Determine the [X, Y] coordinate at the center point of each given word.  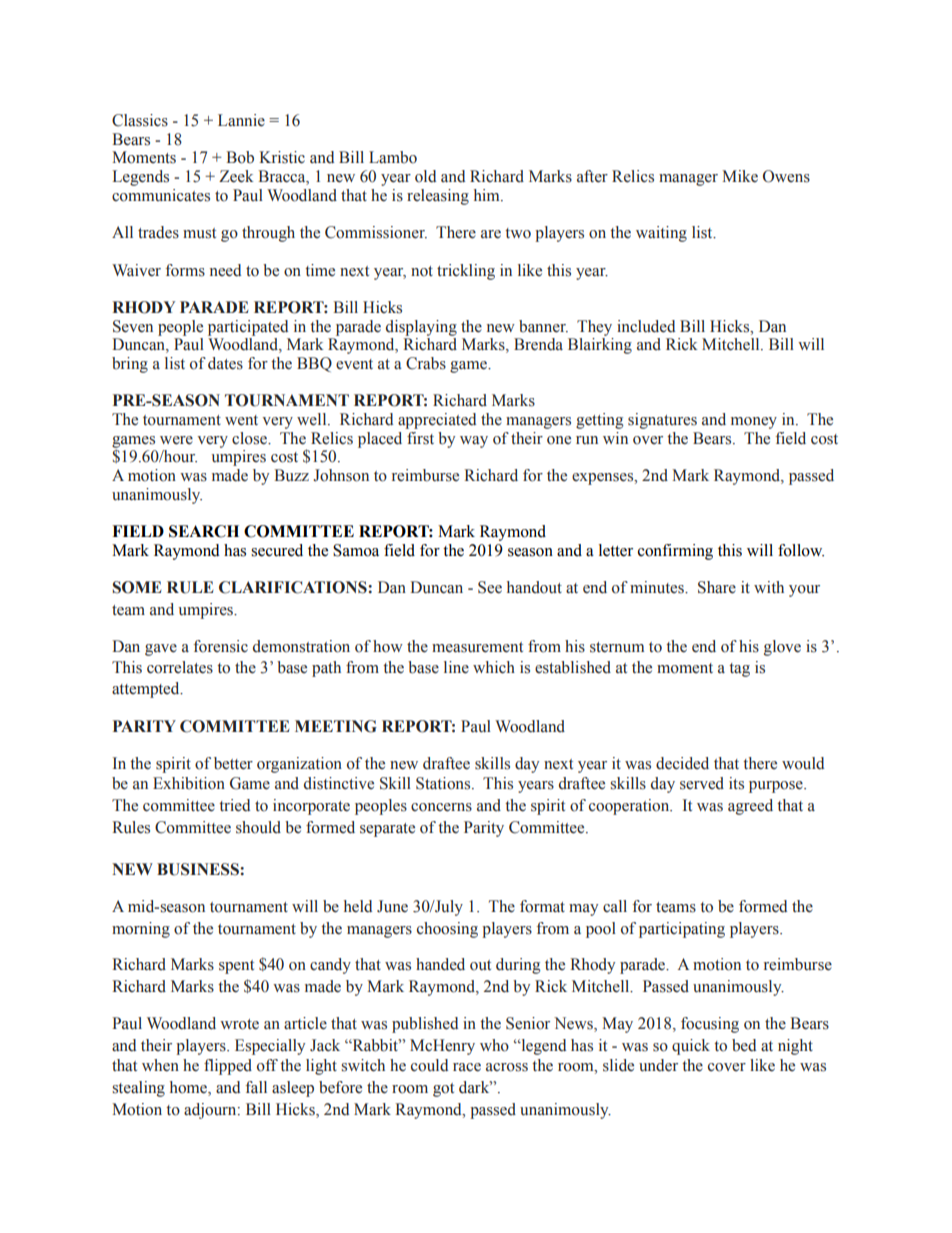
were [176, 440]
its [736, 783]
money [754, 423]
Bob [240, 157]
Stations [444, 783]
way [474, 442]
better [233, 763]
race [467, 1067]
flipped [228, 1067]
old [425, 176]
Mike [740, 176]
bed [744, 1045]
